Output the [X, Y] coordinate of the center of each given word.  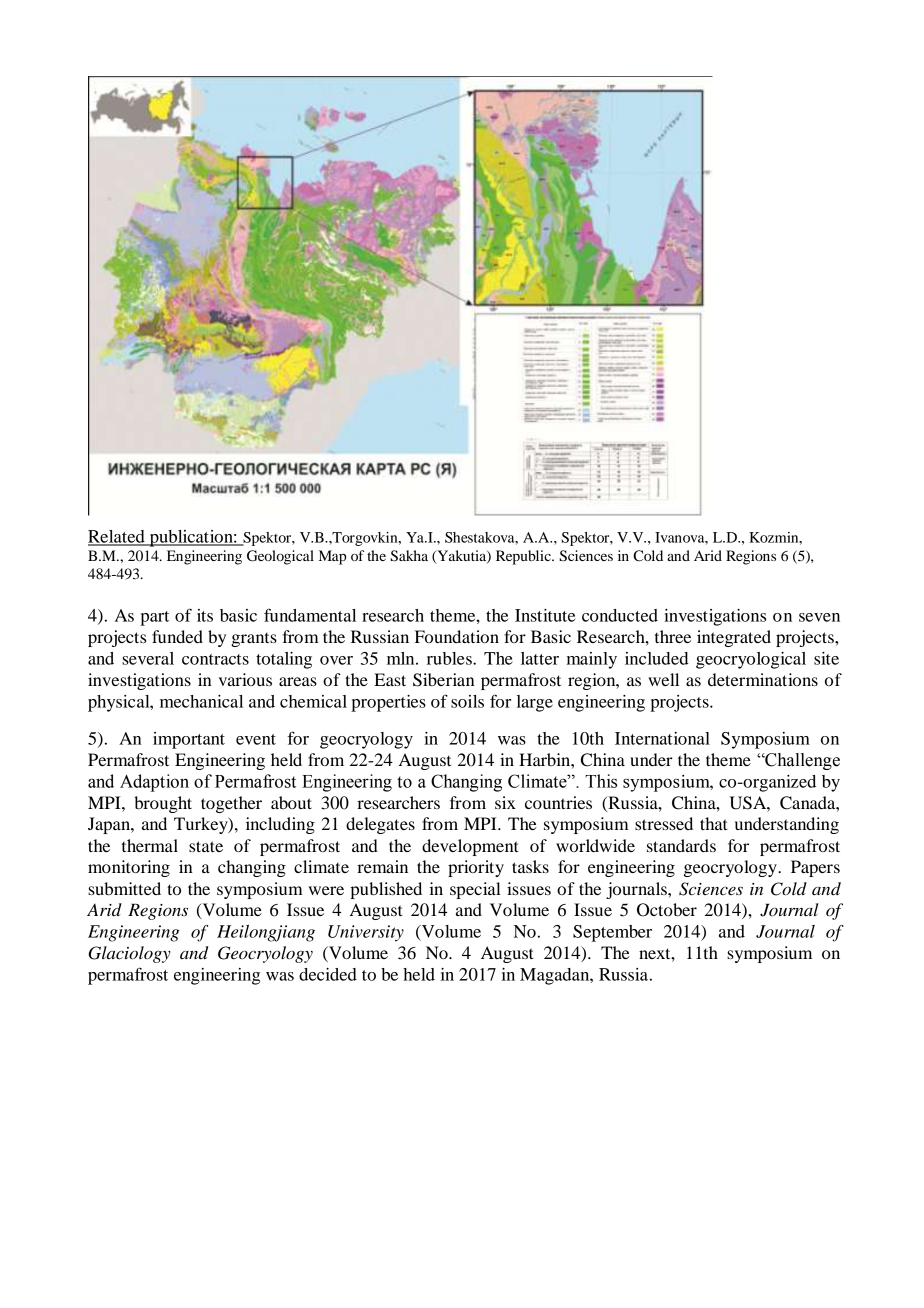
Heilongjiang [266, 933]
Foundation [457, 636]
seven [819, 617]
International [662, 738]
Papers [815, 868]
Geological [280, 557]
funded [177, 636]
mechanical [201, 701]
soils [467, 701]
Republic [524, 557]
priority [476, 868]
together [231, 804]
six [505, 802]
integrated [734, 638]
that [713, 823]
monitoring [129, 868]
